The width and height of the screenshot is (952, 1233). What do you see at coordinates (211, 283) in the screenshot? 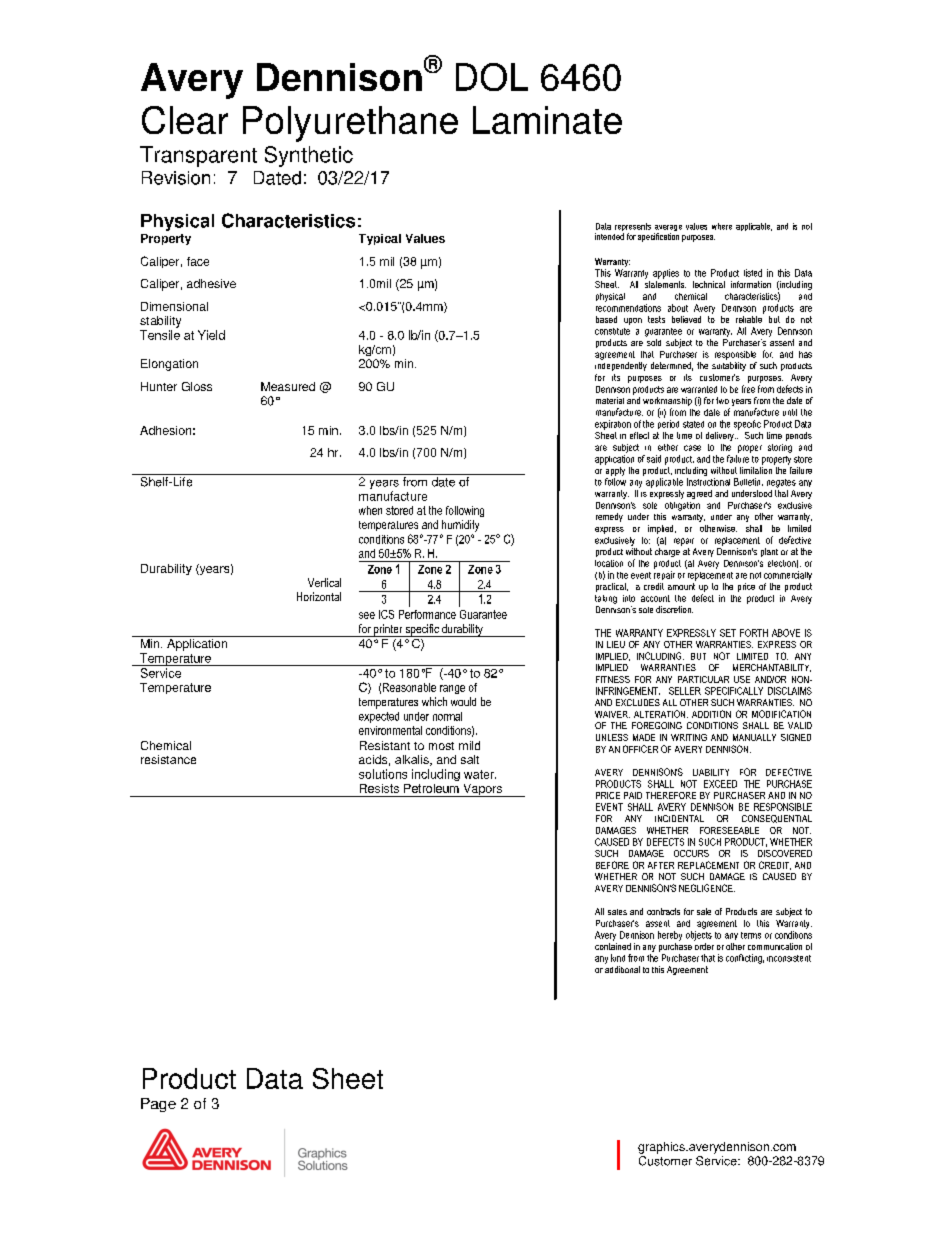
I see `adhesive` at bounding box center [211, 283].
